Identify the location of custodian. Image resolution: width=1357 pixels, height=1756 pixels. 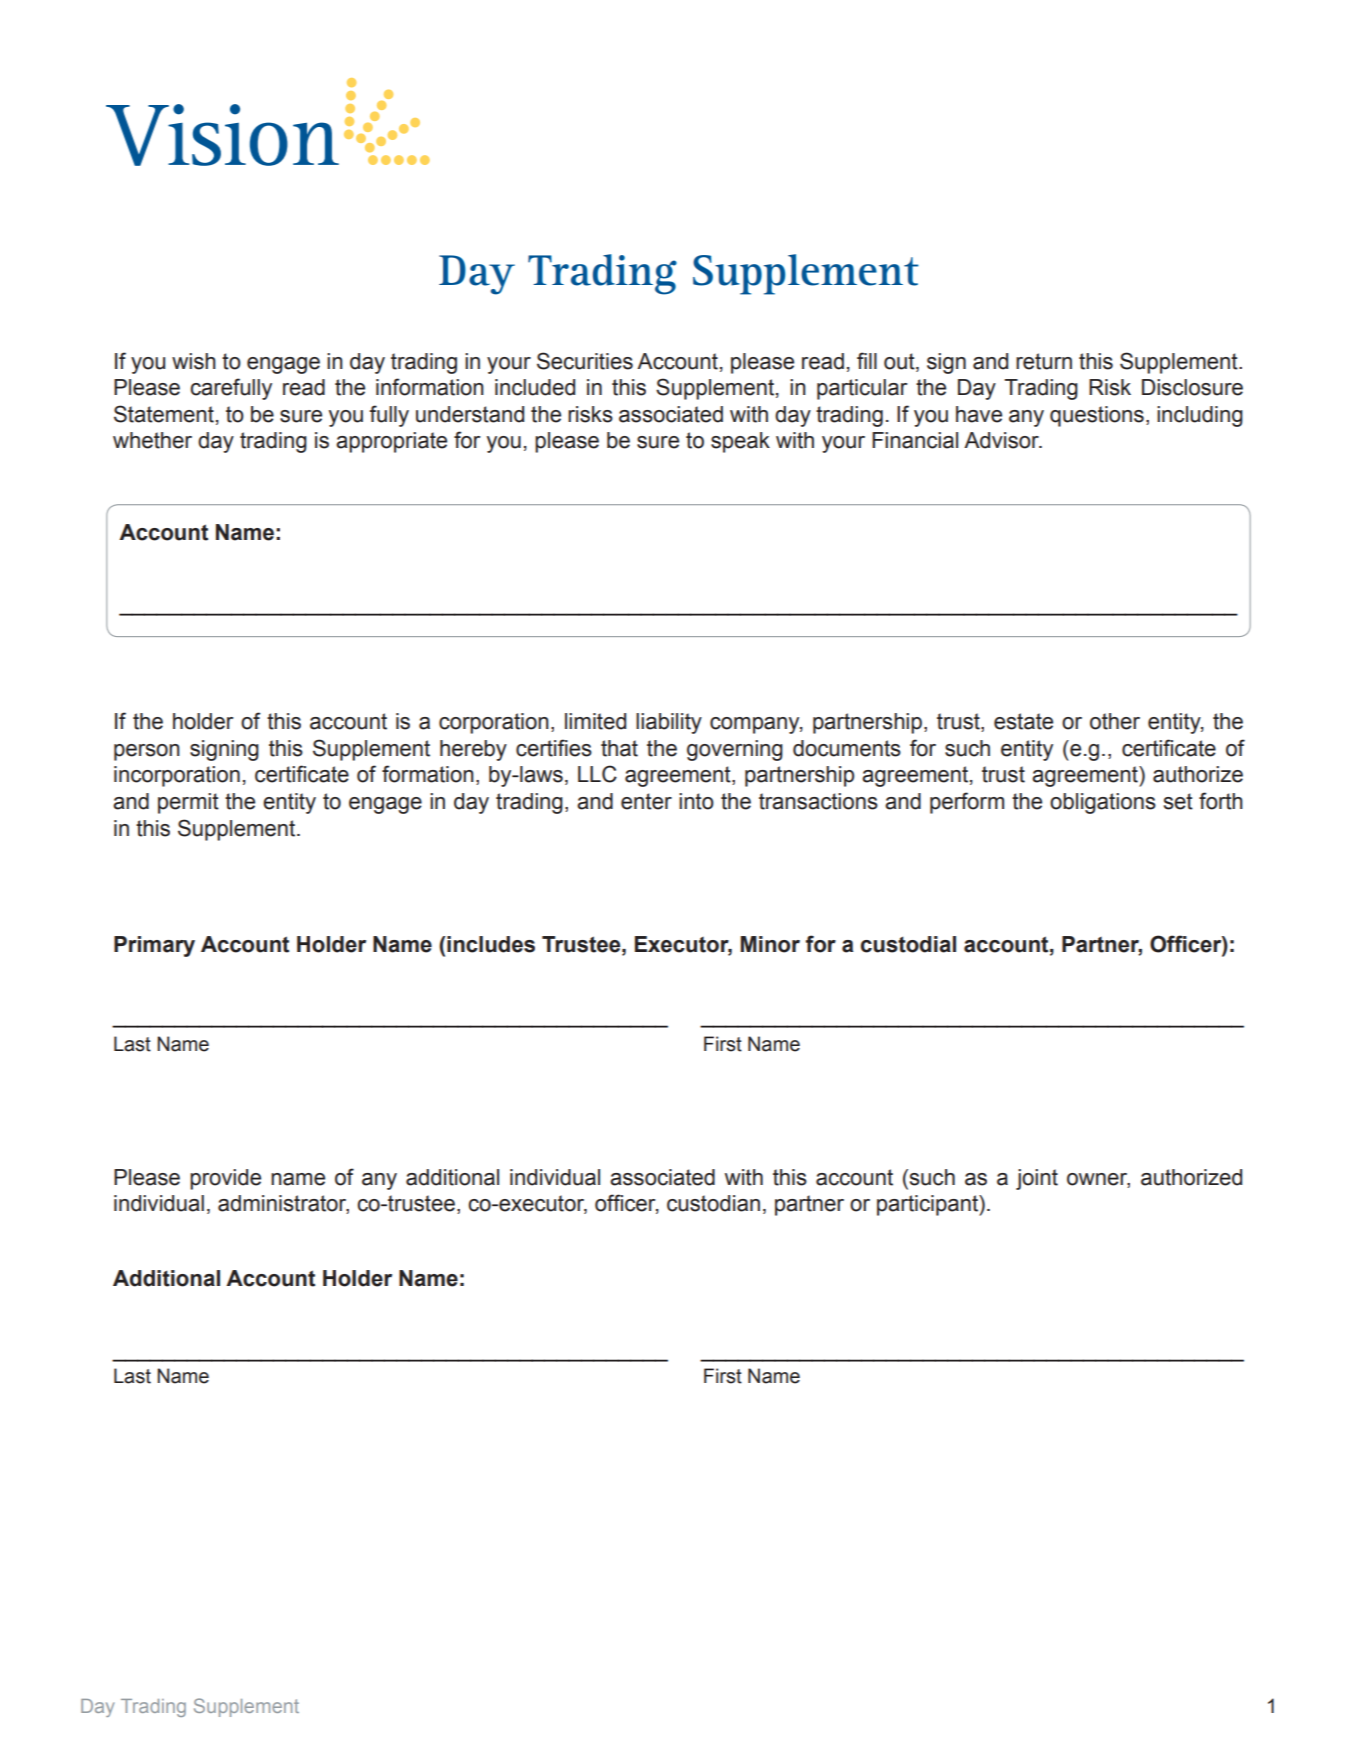
(713, 1203).
